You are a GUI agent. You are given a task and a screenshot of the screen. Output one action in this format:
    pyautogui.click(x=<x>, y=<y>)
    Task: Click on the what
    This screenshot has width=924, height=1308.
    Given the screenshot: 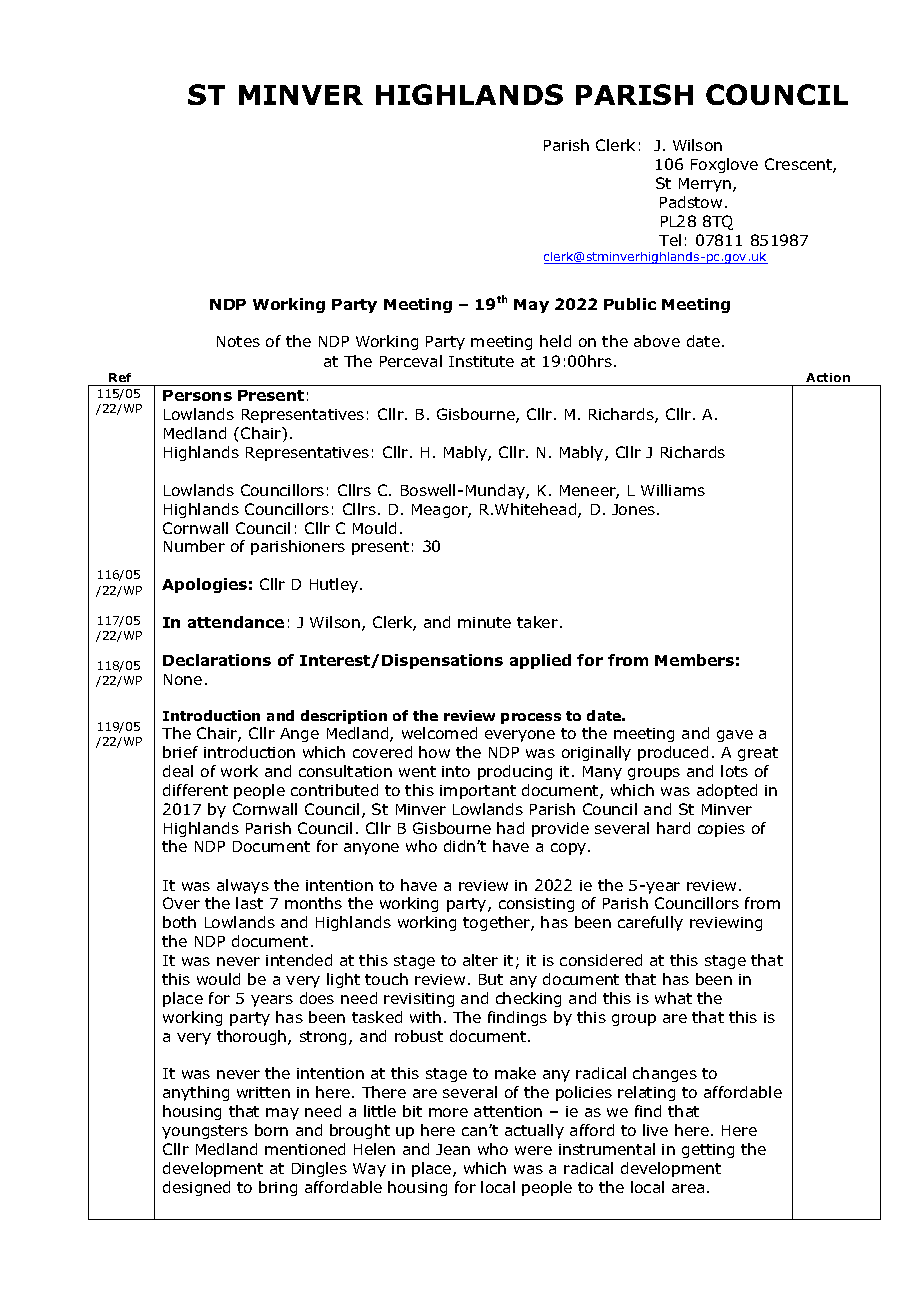 What is the action you would take?
    pyautogui.click(x=673, y=998)
